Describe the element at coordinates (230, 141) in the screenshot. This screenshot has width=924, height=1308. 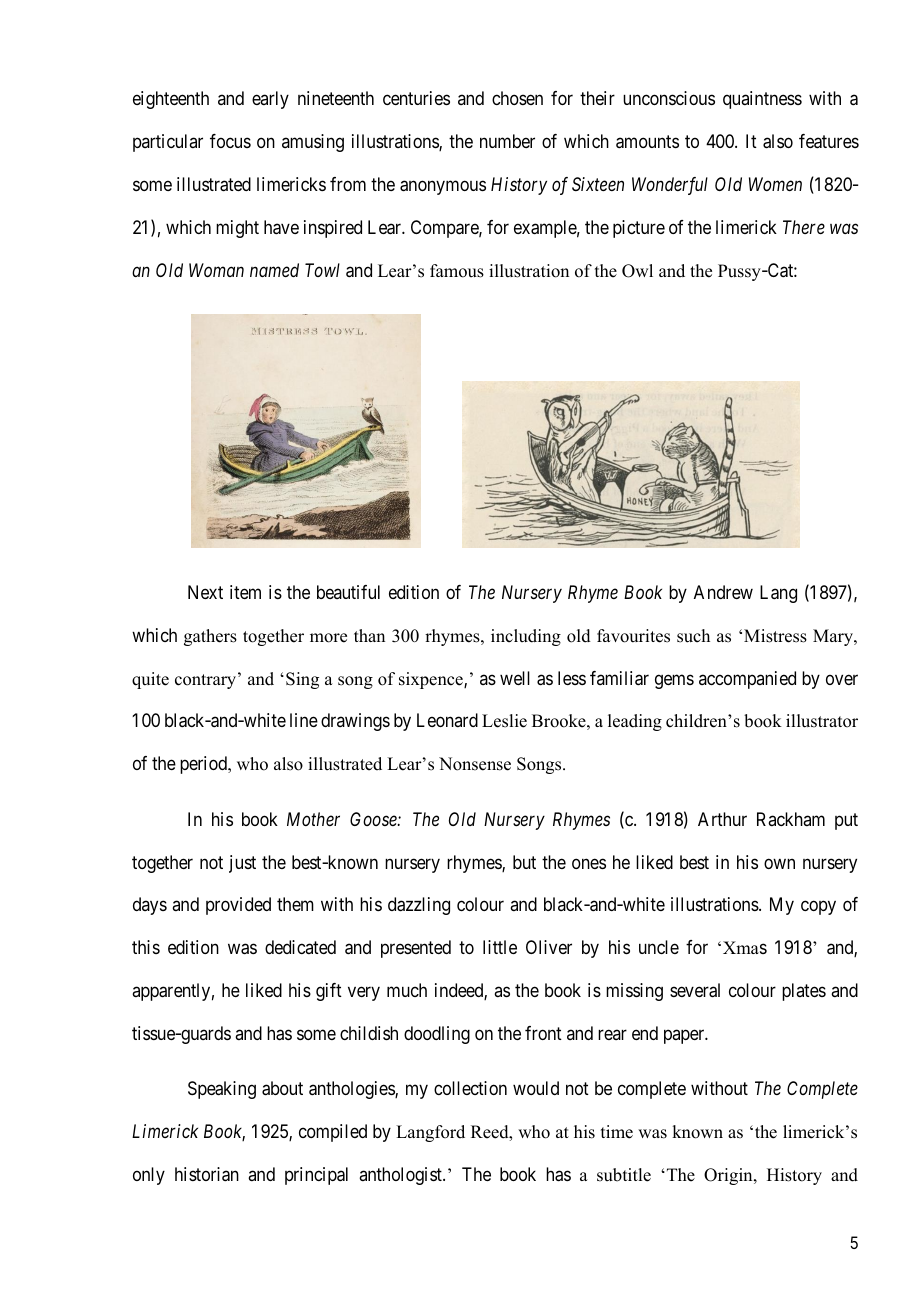
I see `focus` at that location.
